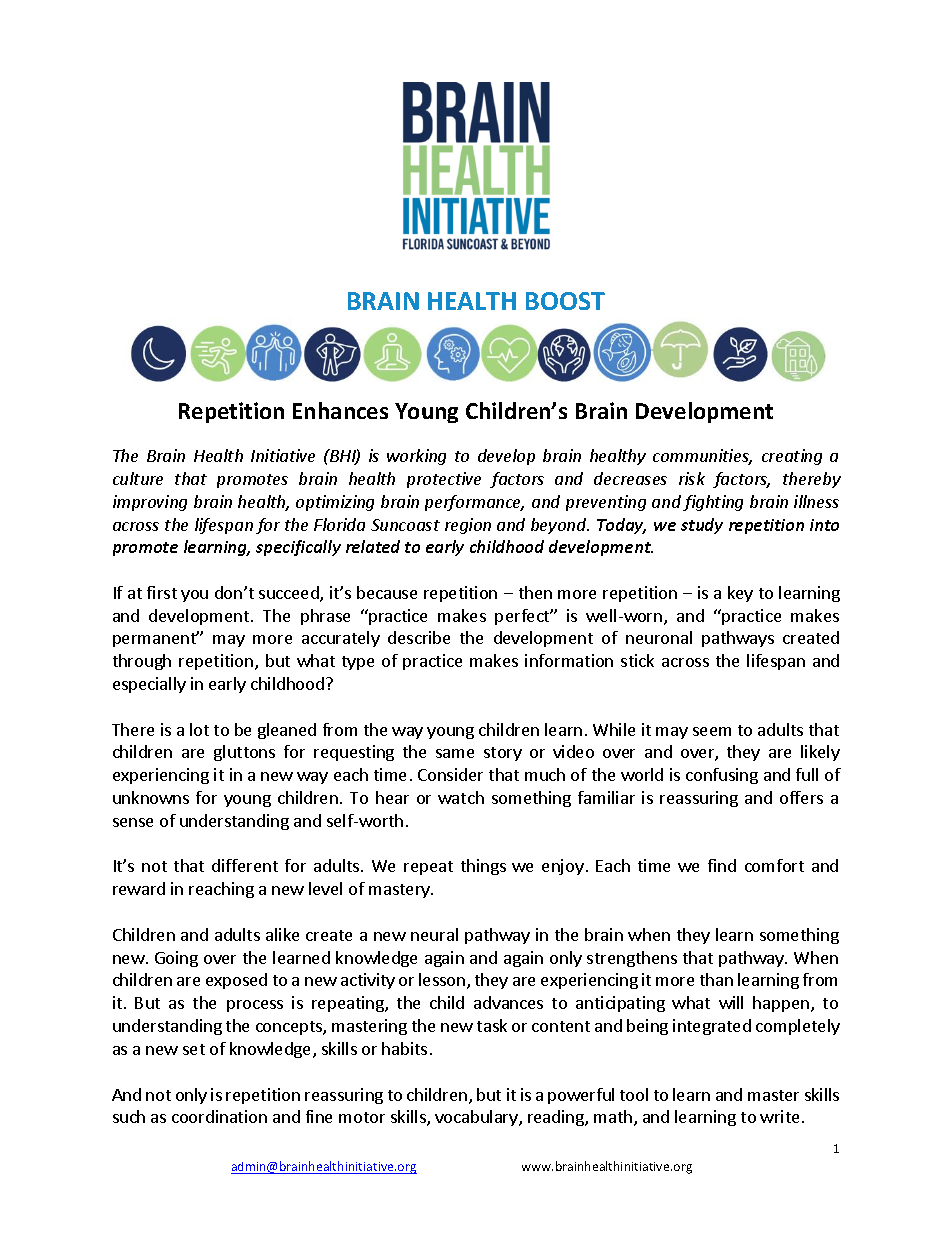 This screenshot has height=1233, width=952. Describe the element at coordinates (245, 865) in the screenshot. I see `different` at that location.
